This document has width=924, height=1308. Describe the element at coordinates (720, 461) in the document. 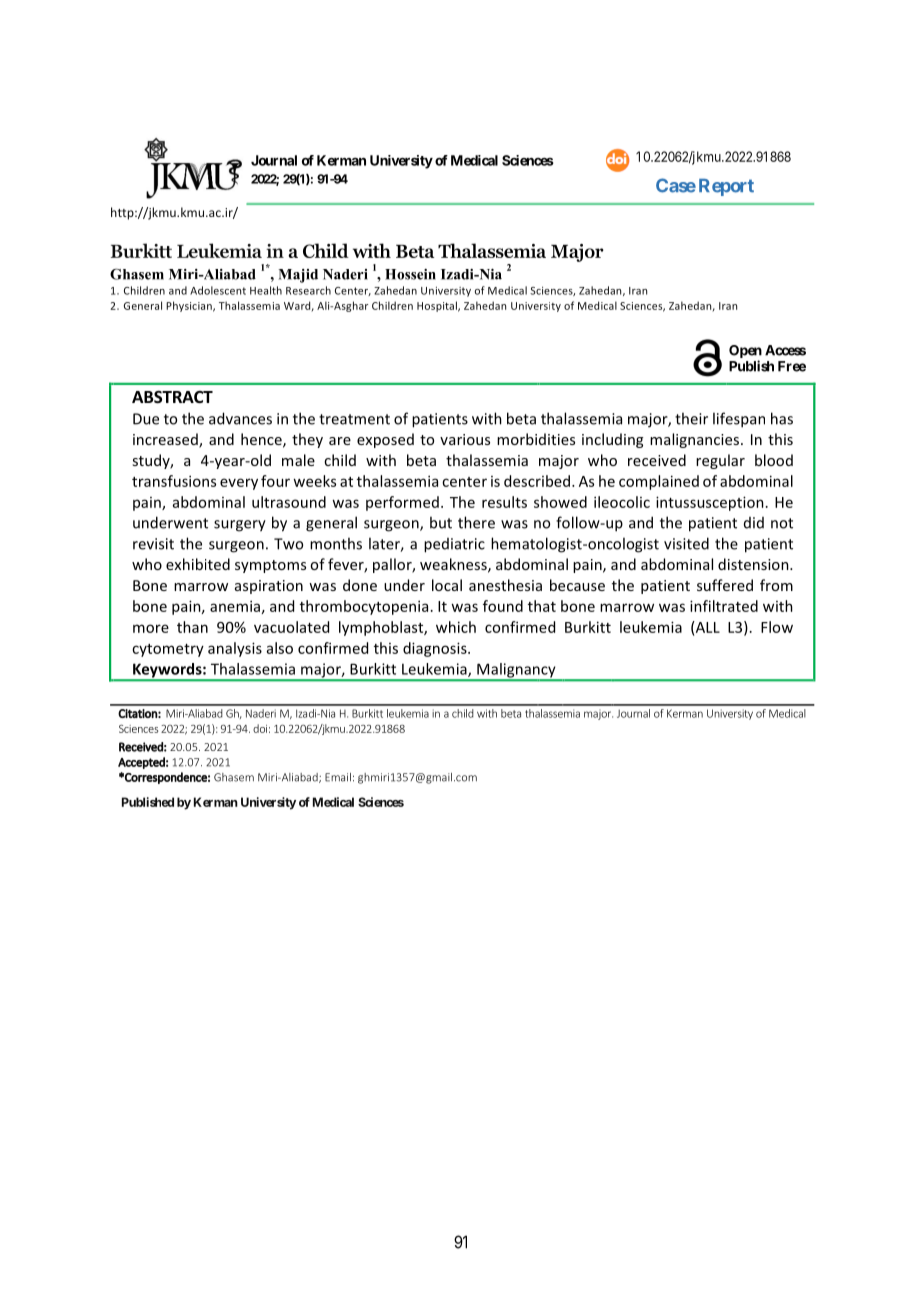

I see `regular` at that location.
